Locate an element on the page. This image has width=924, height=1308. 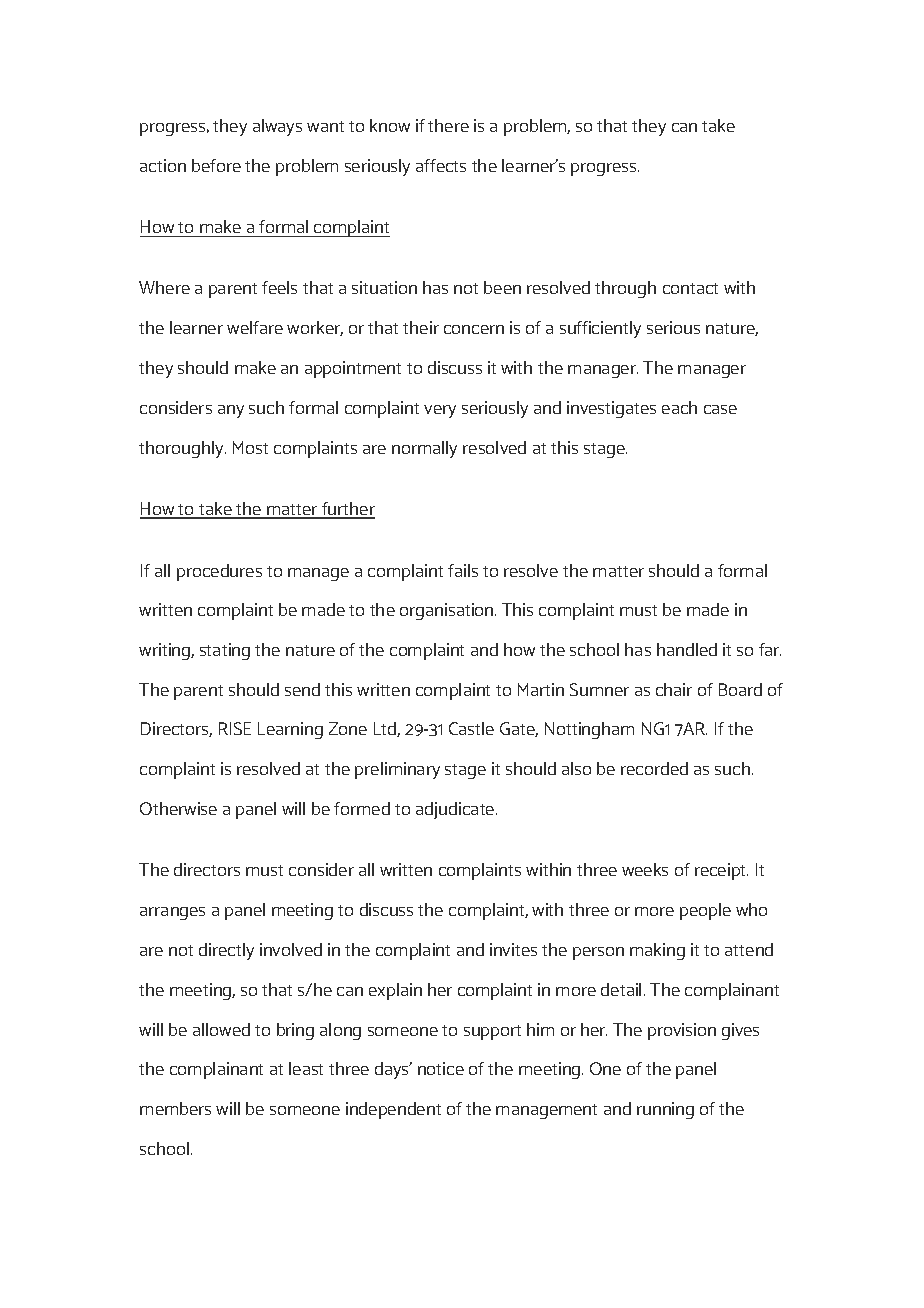
contact is located at coordinates (690, 288).
